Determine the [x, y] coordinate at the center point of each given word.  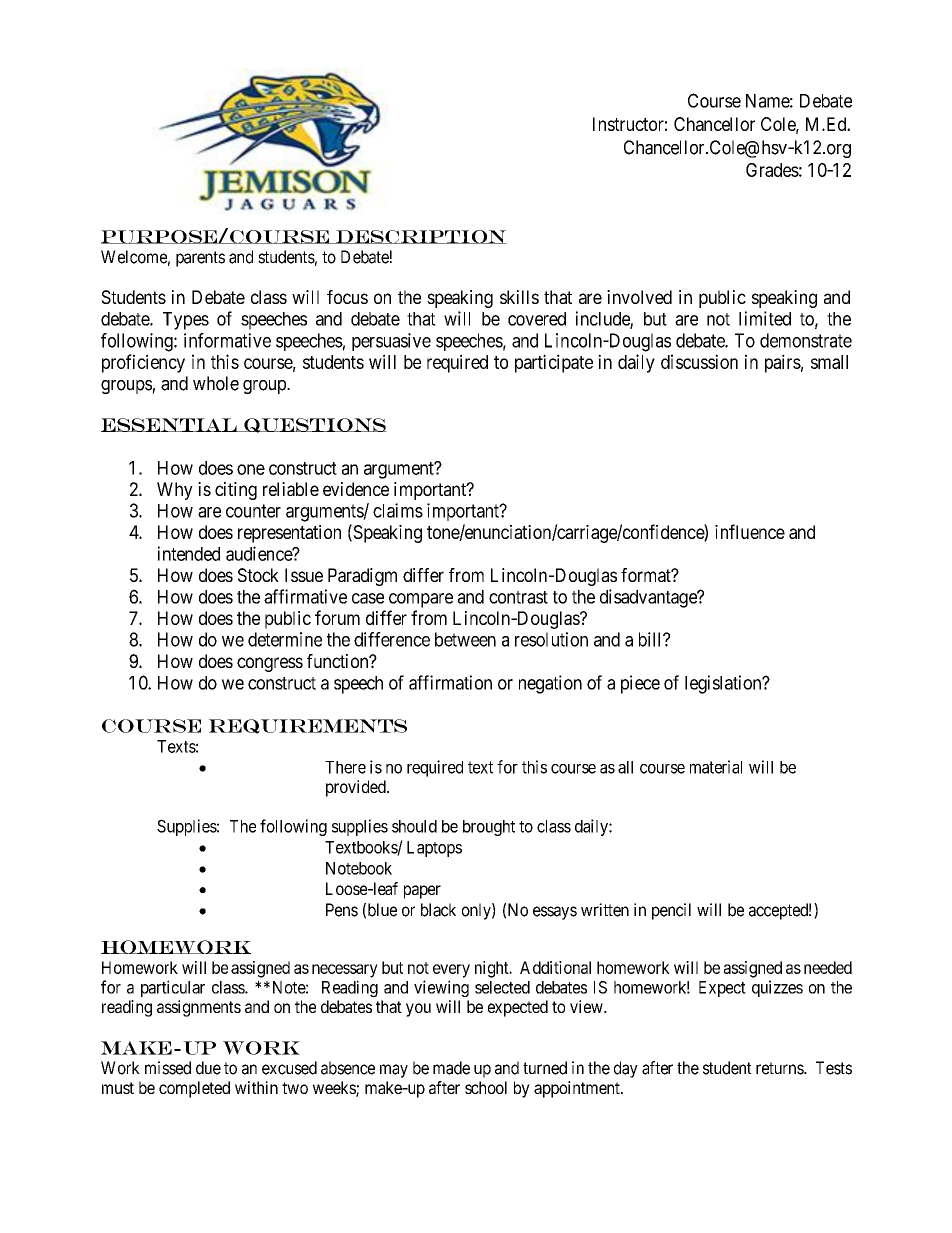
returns [780, 1068]
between [465, 639]
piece [640, 684]
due [208, 1068]
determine [285, 639]
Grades [772, 170]
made [451, 1068]
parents [200, 259]
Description [420, 237]
